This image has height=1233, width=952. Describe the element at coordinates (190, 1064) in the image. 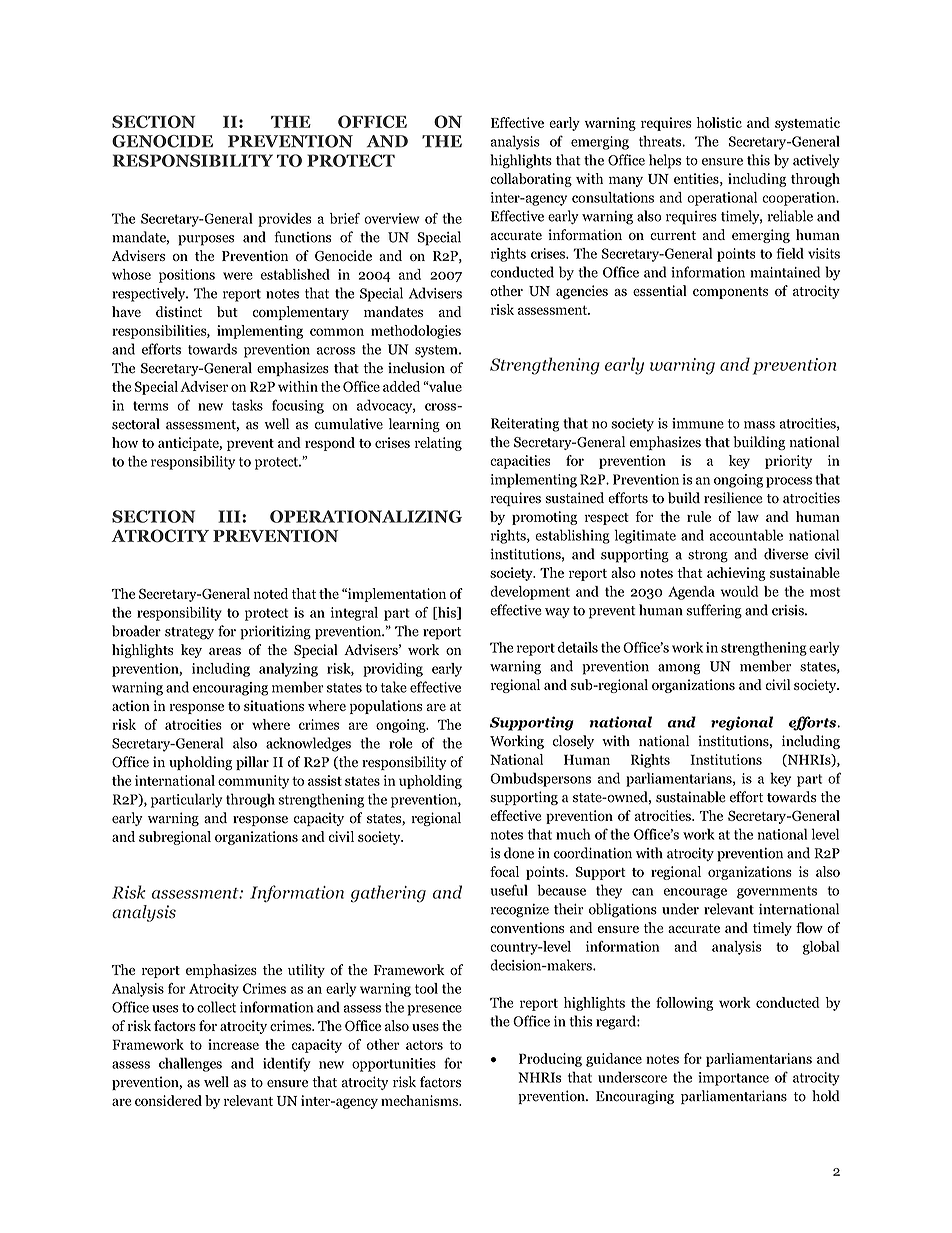

I see `challenges` at that location.
